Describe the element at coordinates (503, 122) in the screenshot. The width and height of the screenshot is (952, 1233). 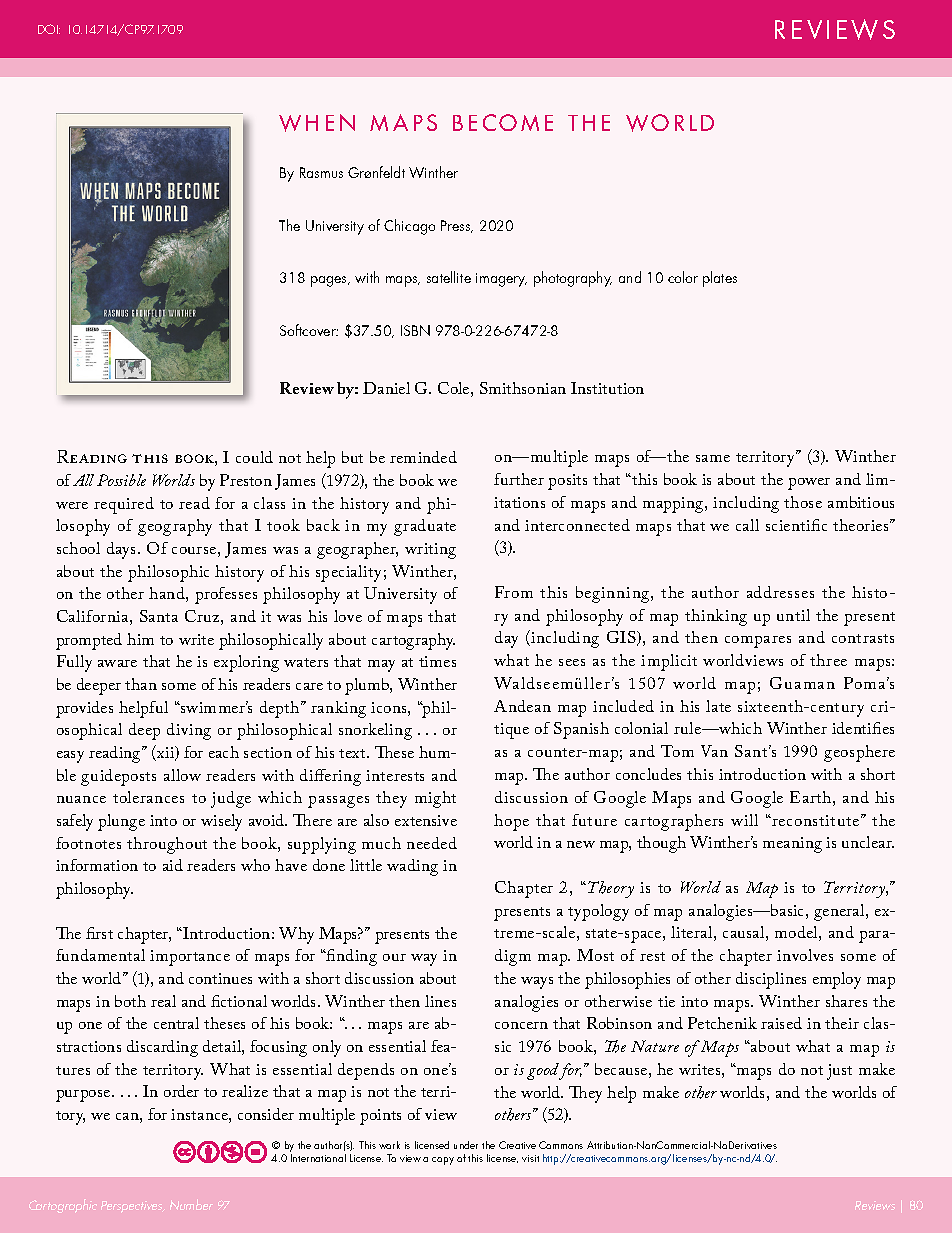
I see `BECOME` at that location.
